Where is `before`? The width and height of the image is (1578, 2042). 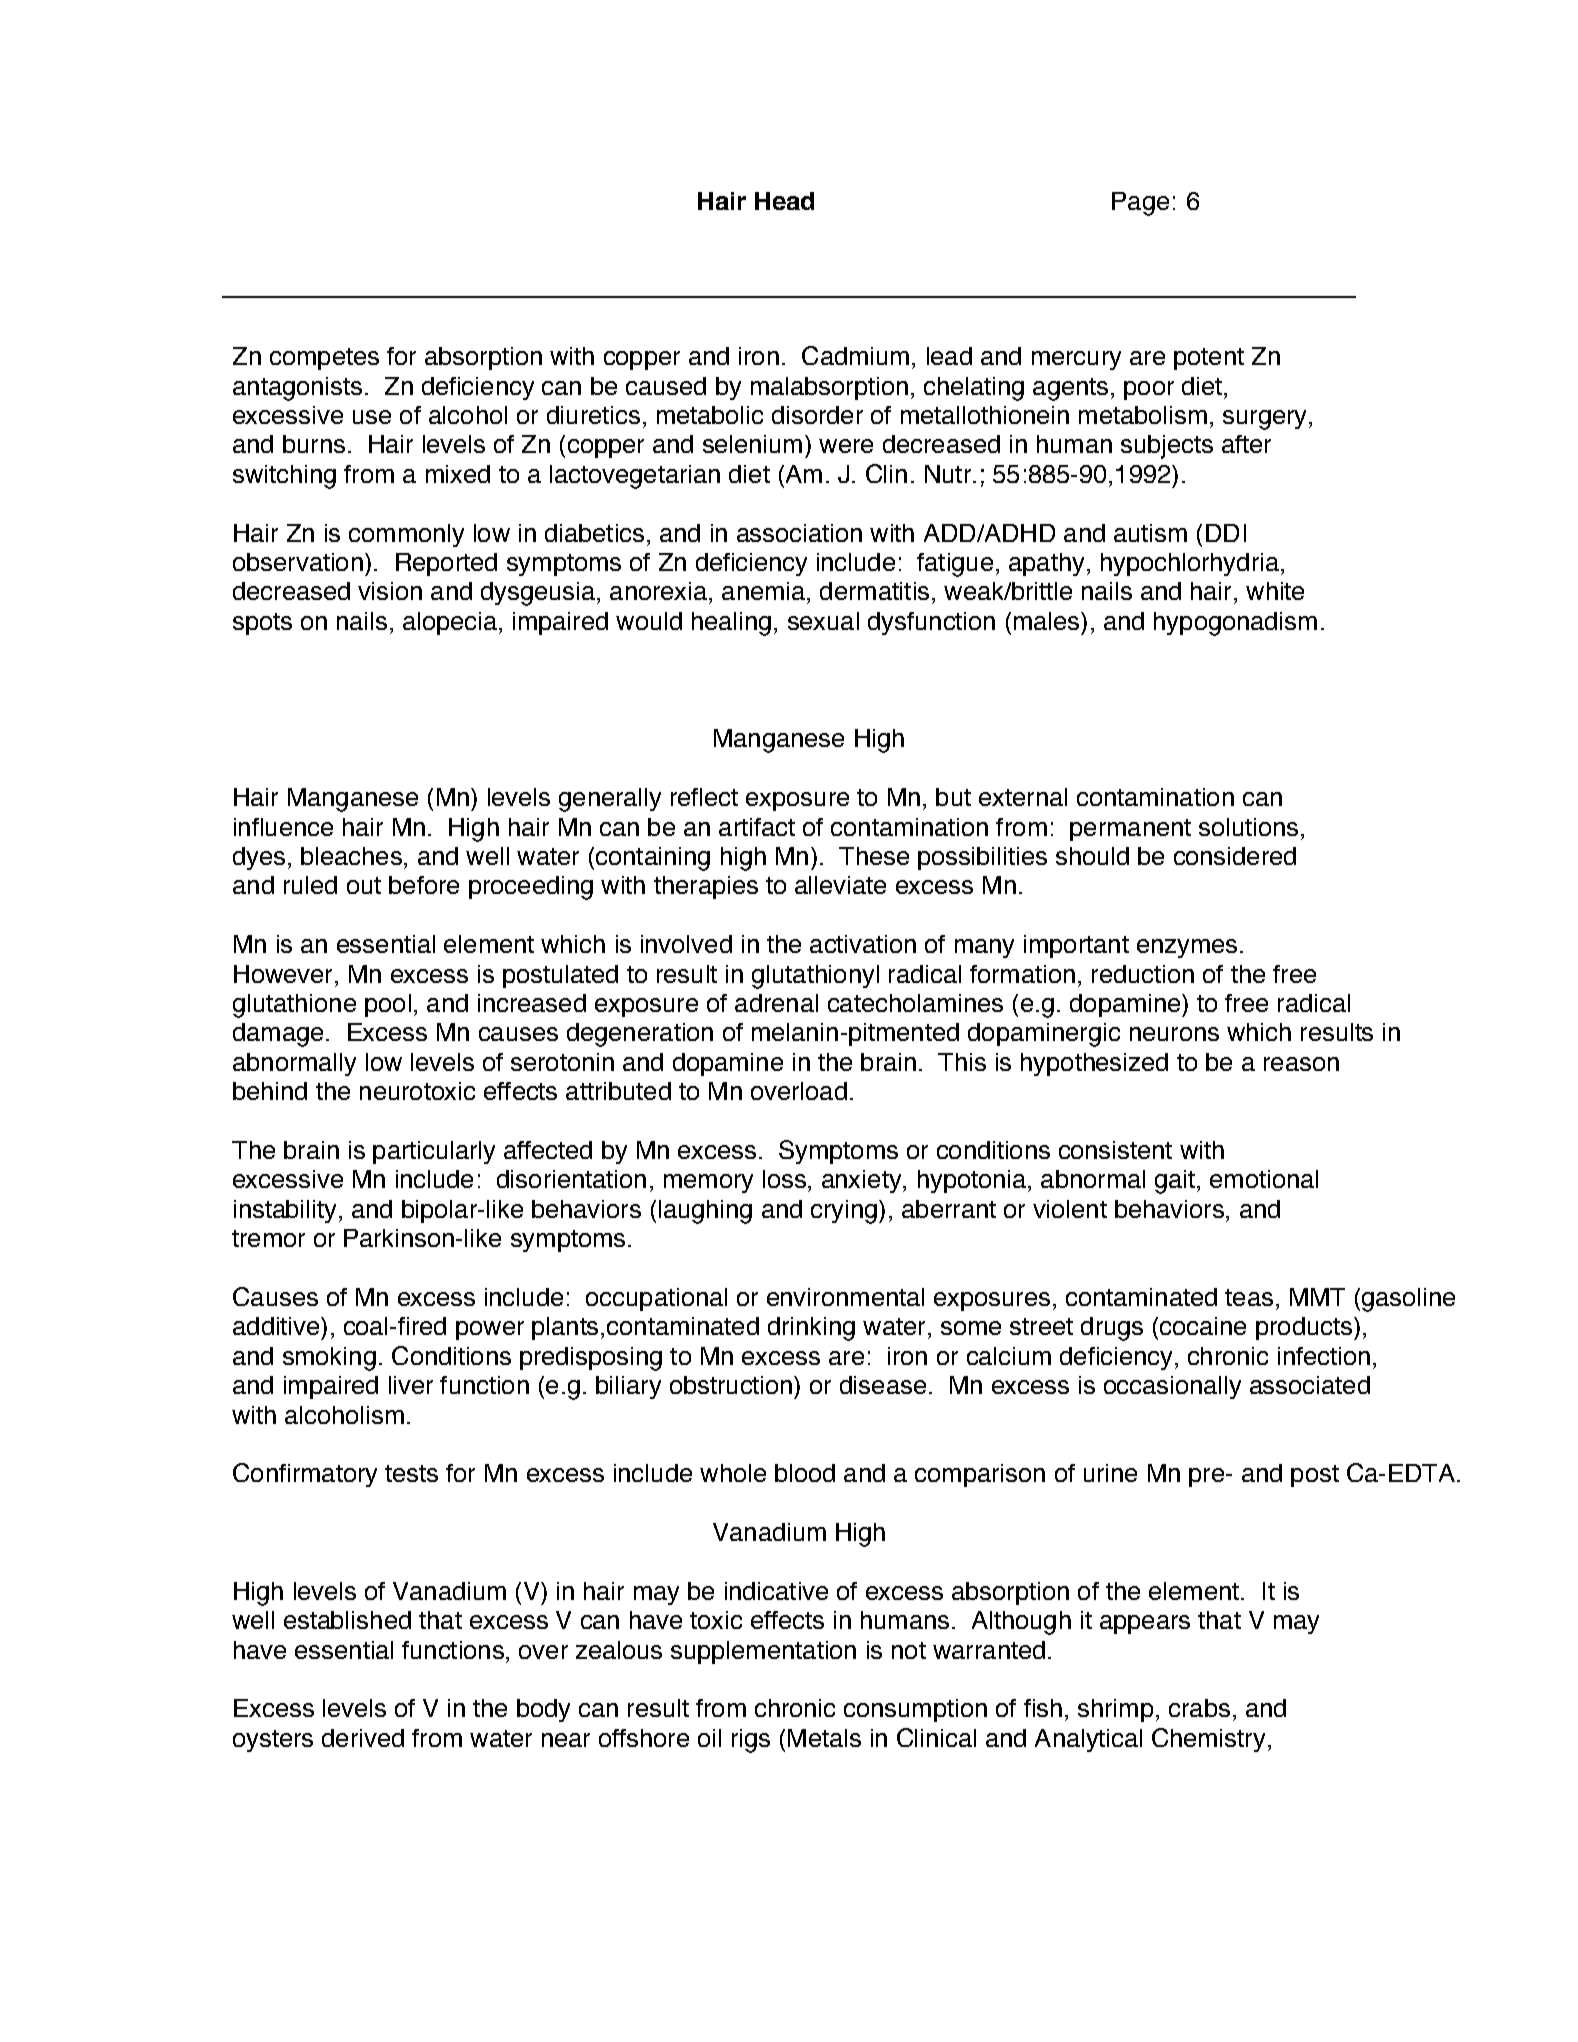 before is located at coordinates (424, 885).
